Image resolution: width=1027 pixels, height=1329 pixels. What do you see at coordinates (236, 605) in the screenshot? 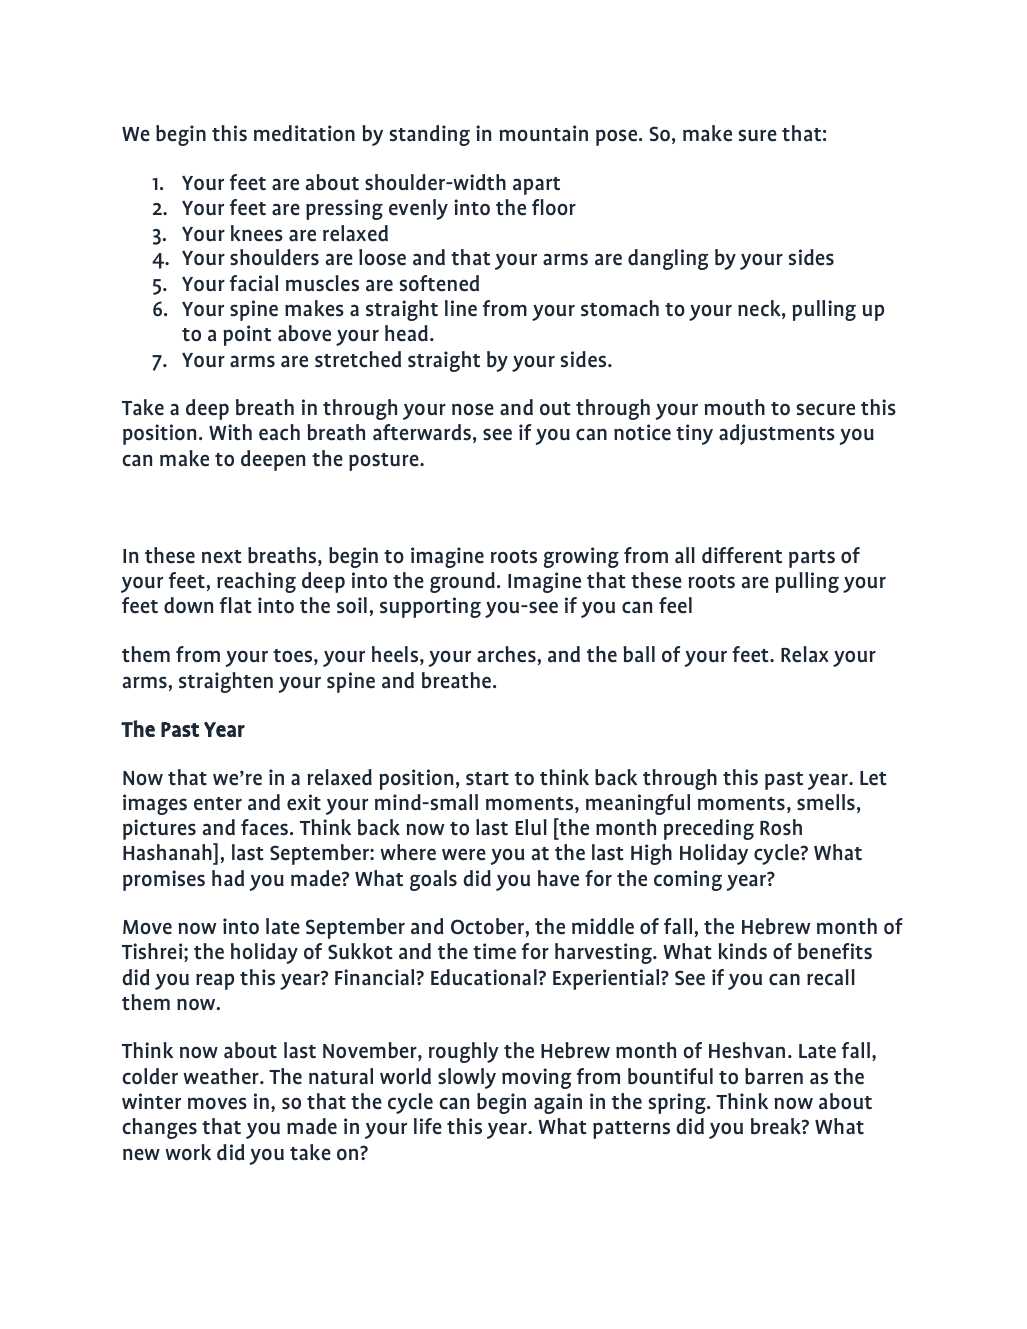
I see `flat` at bounding box center [236, 605].
